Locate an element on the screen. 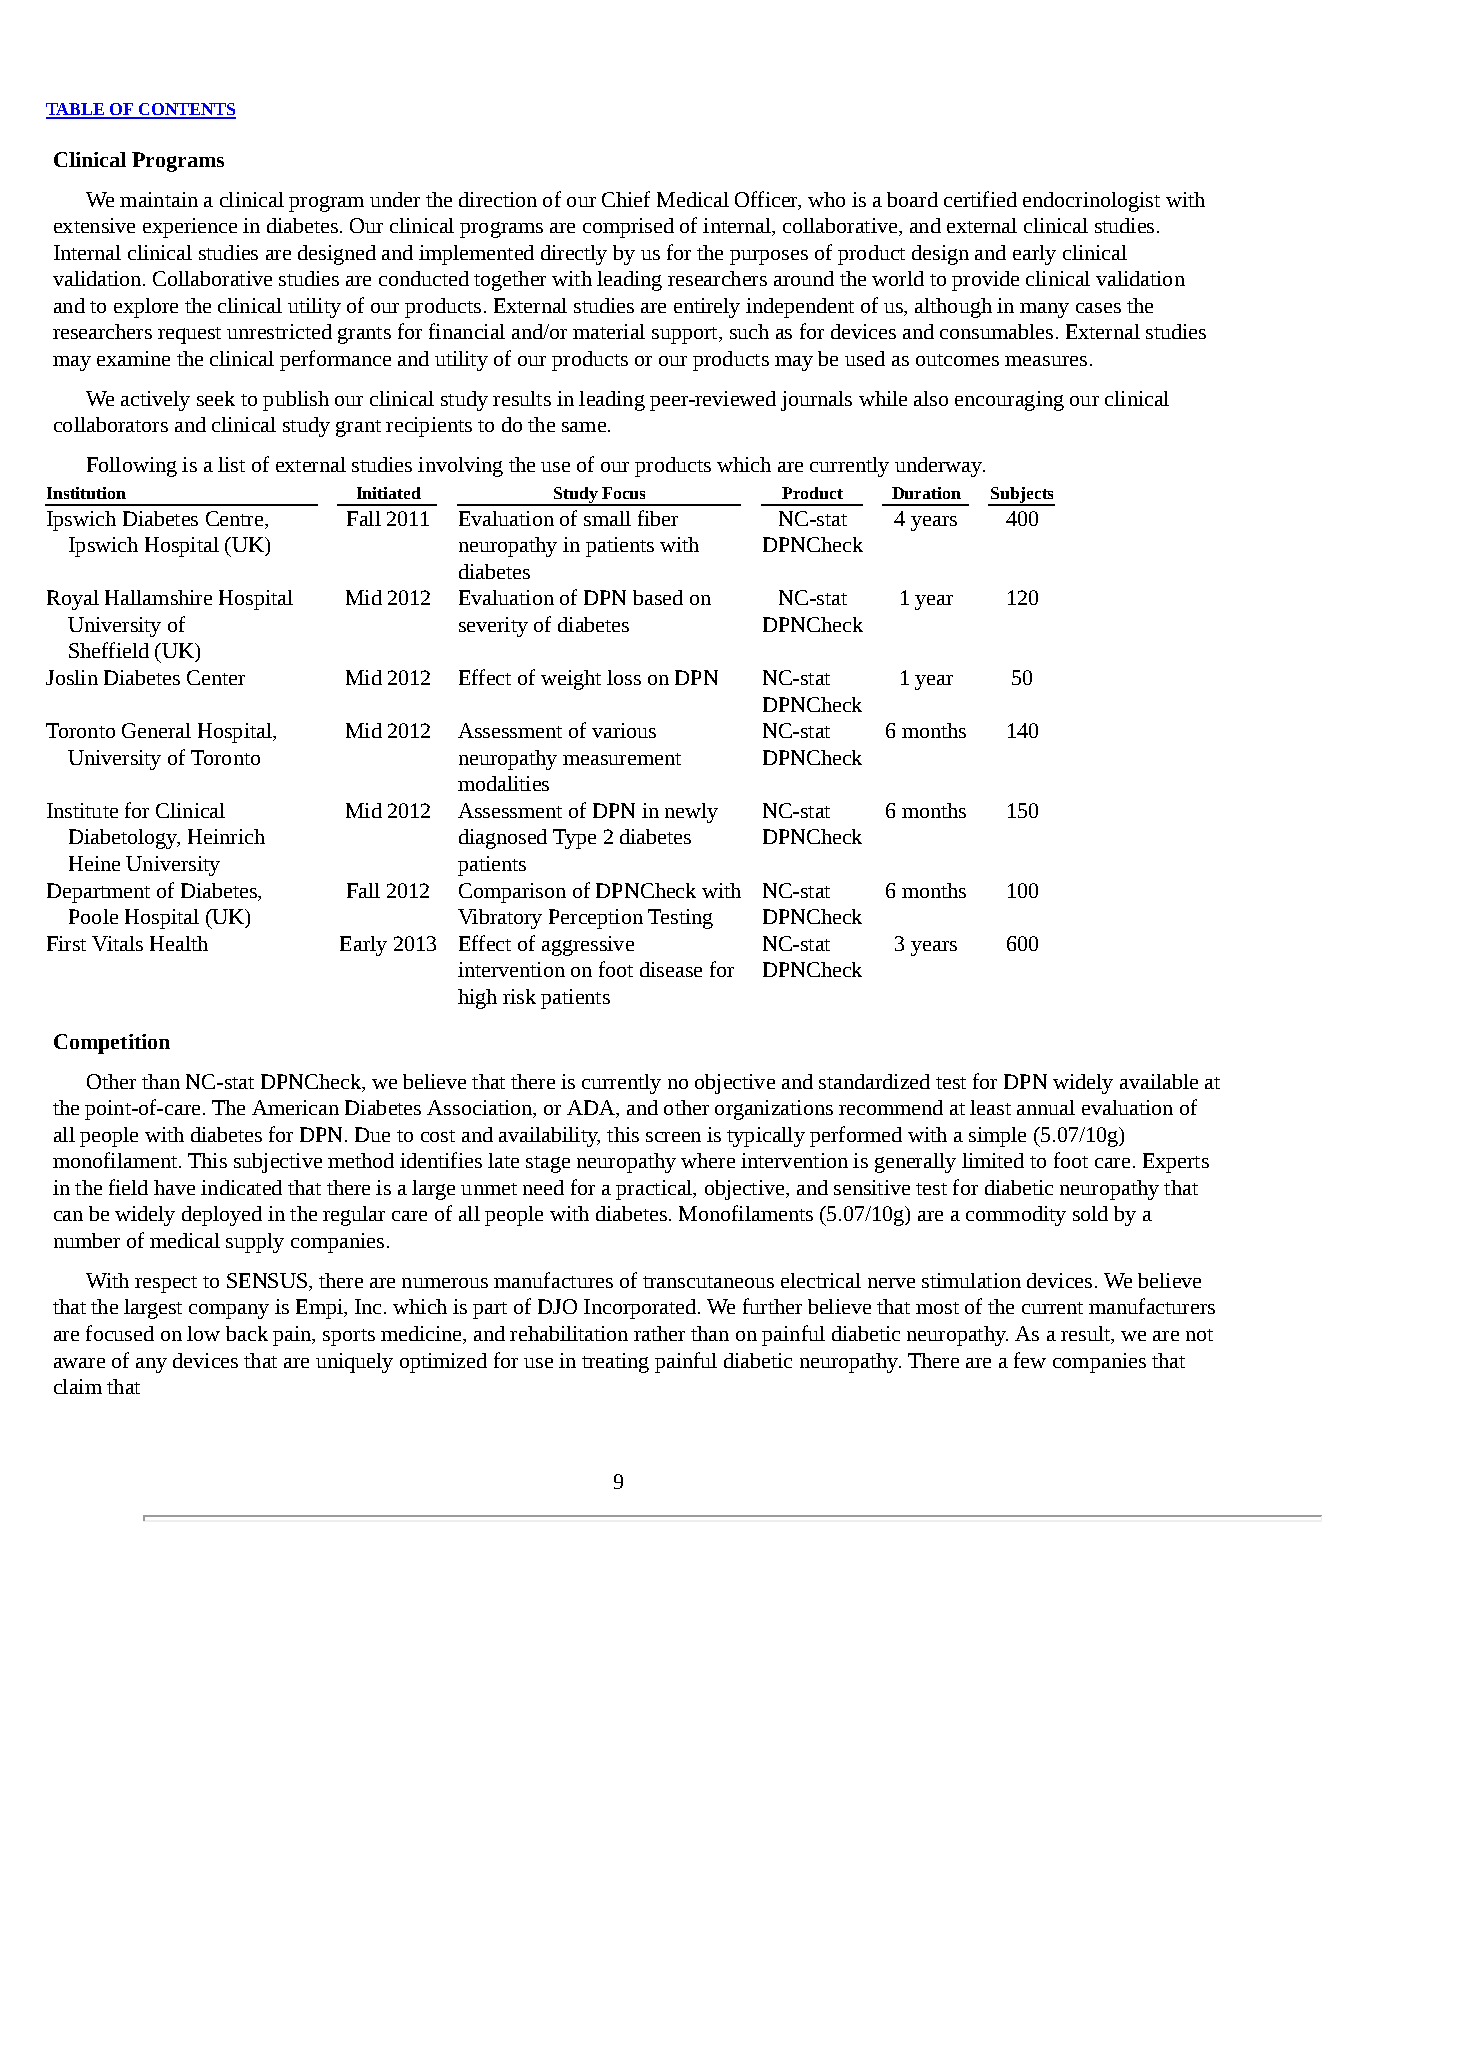 This screenshot has height=2071, width=1463. treating is located at coordinates (615, 1363).
